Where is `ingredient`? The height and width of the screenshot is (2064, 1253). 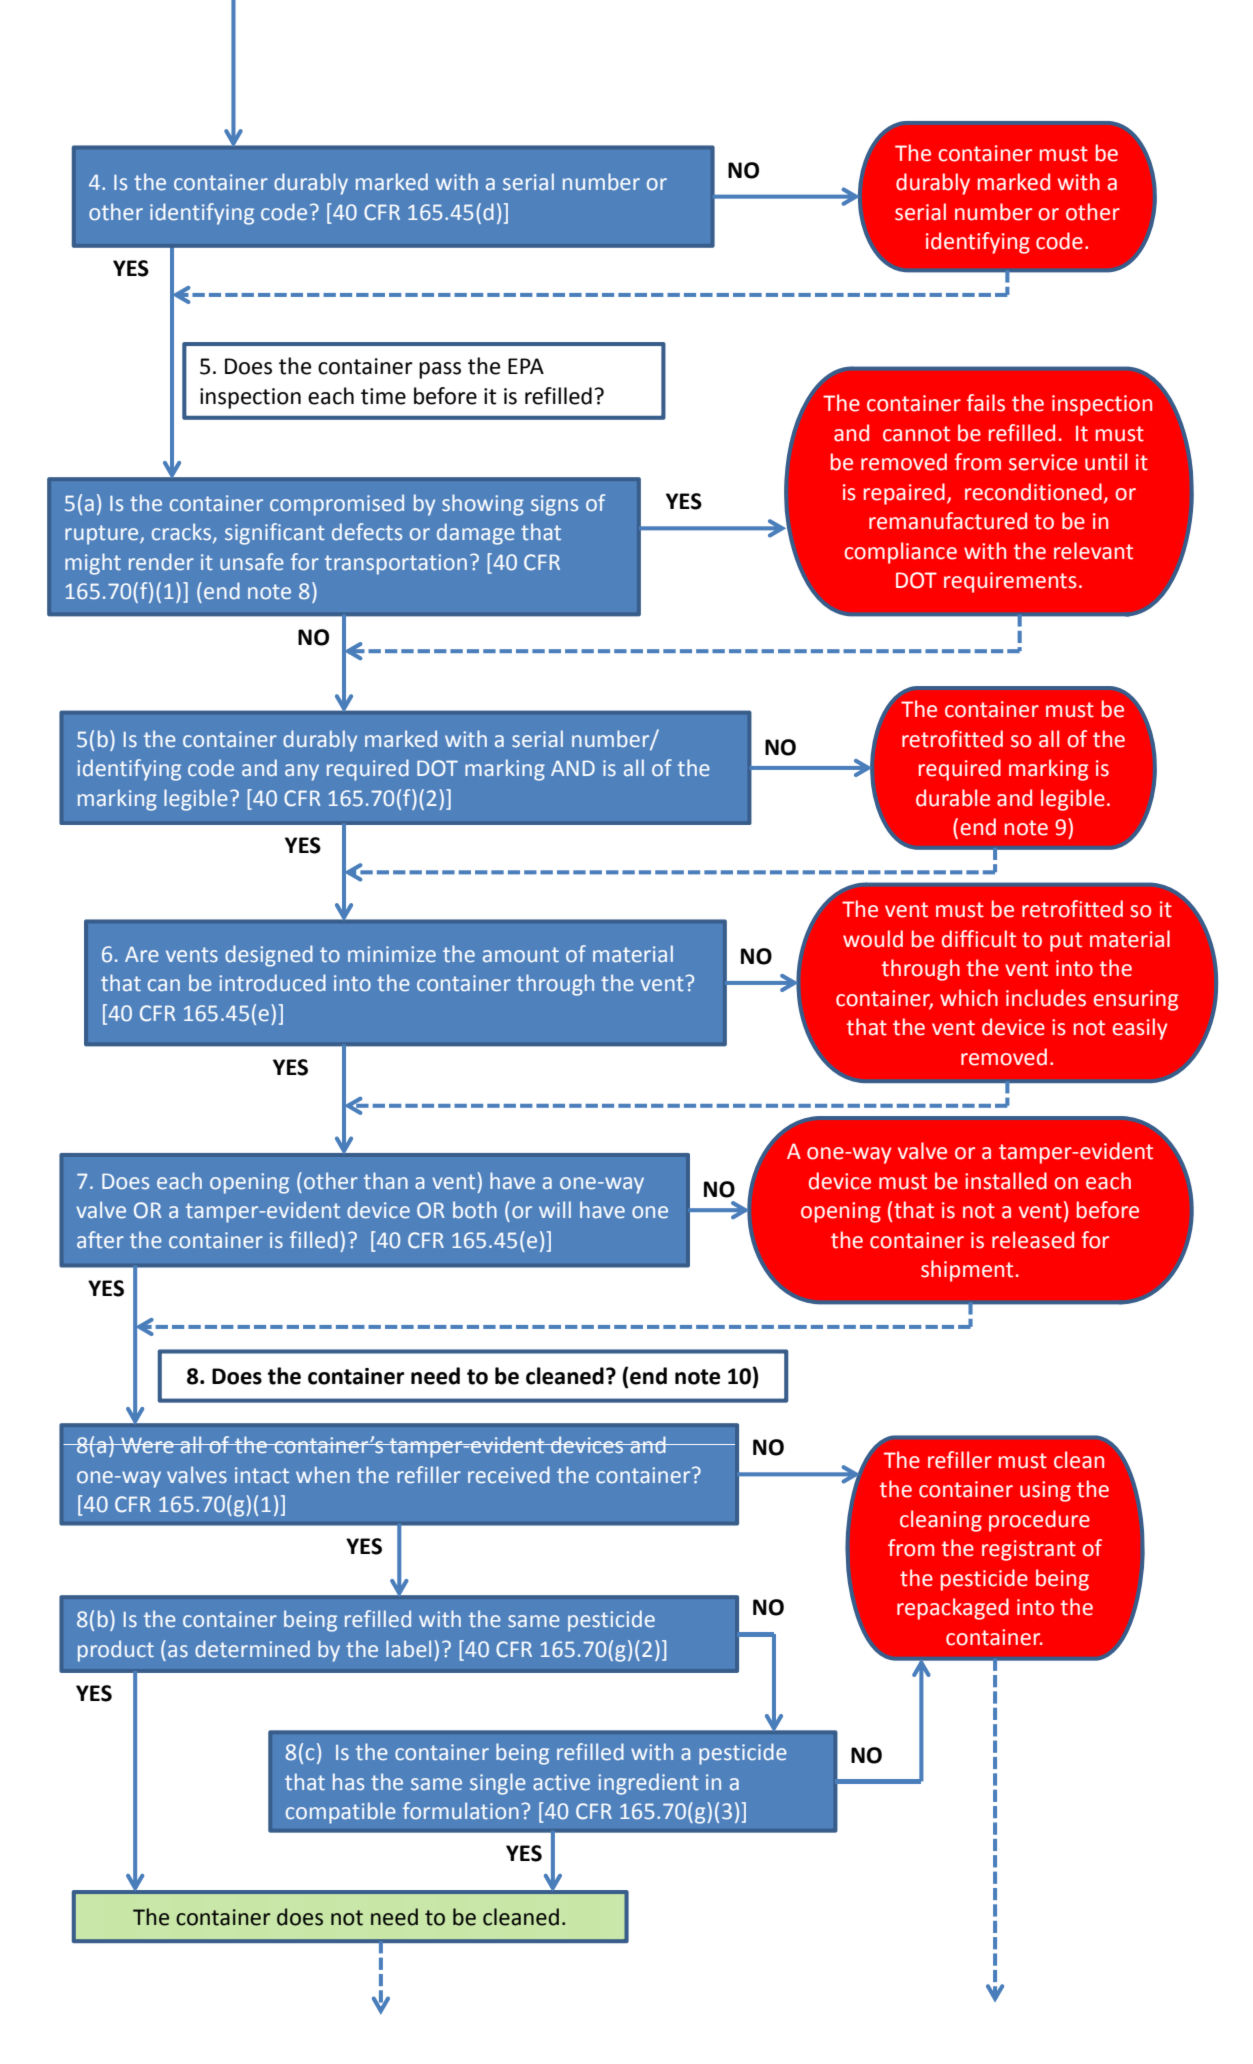 ingredient is located at coordinates (648, 1784).
